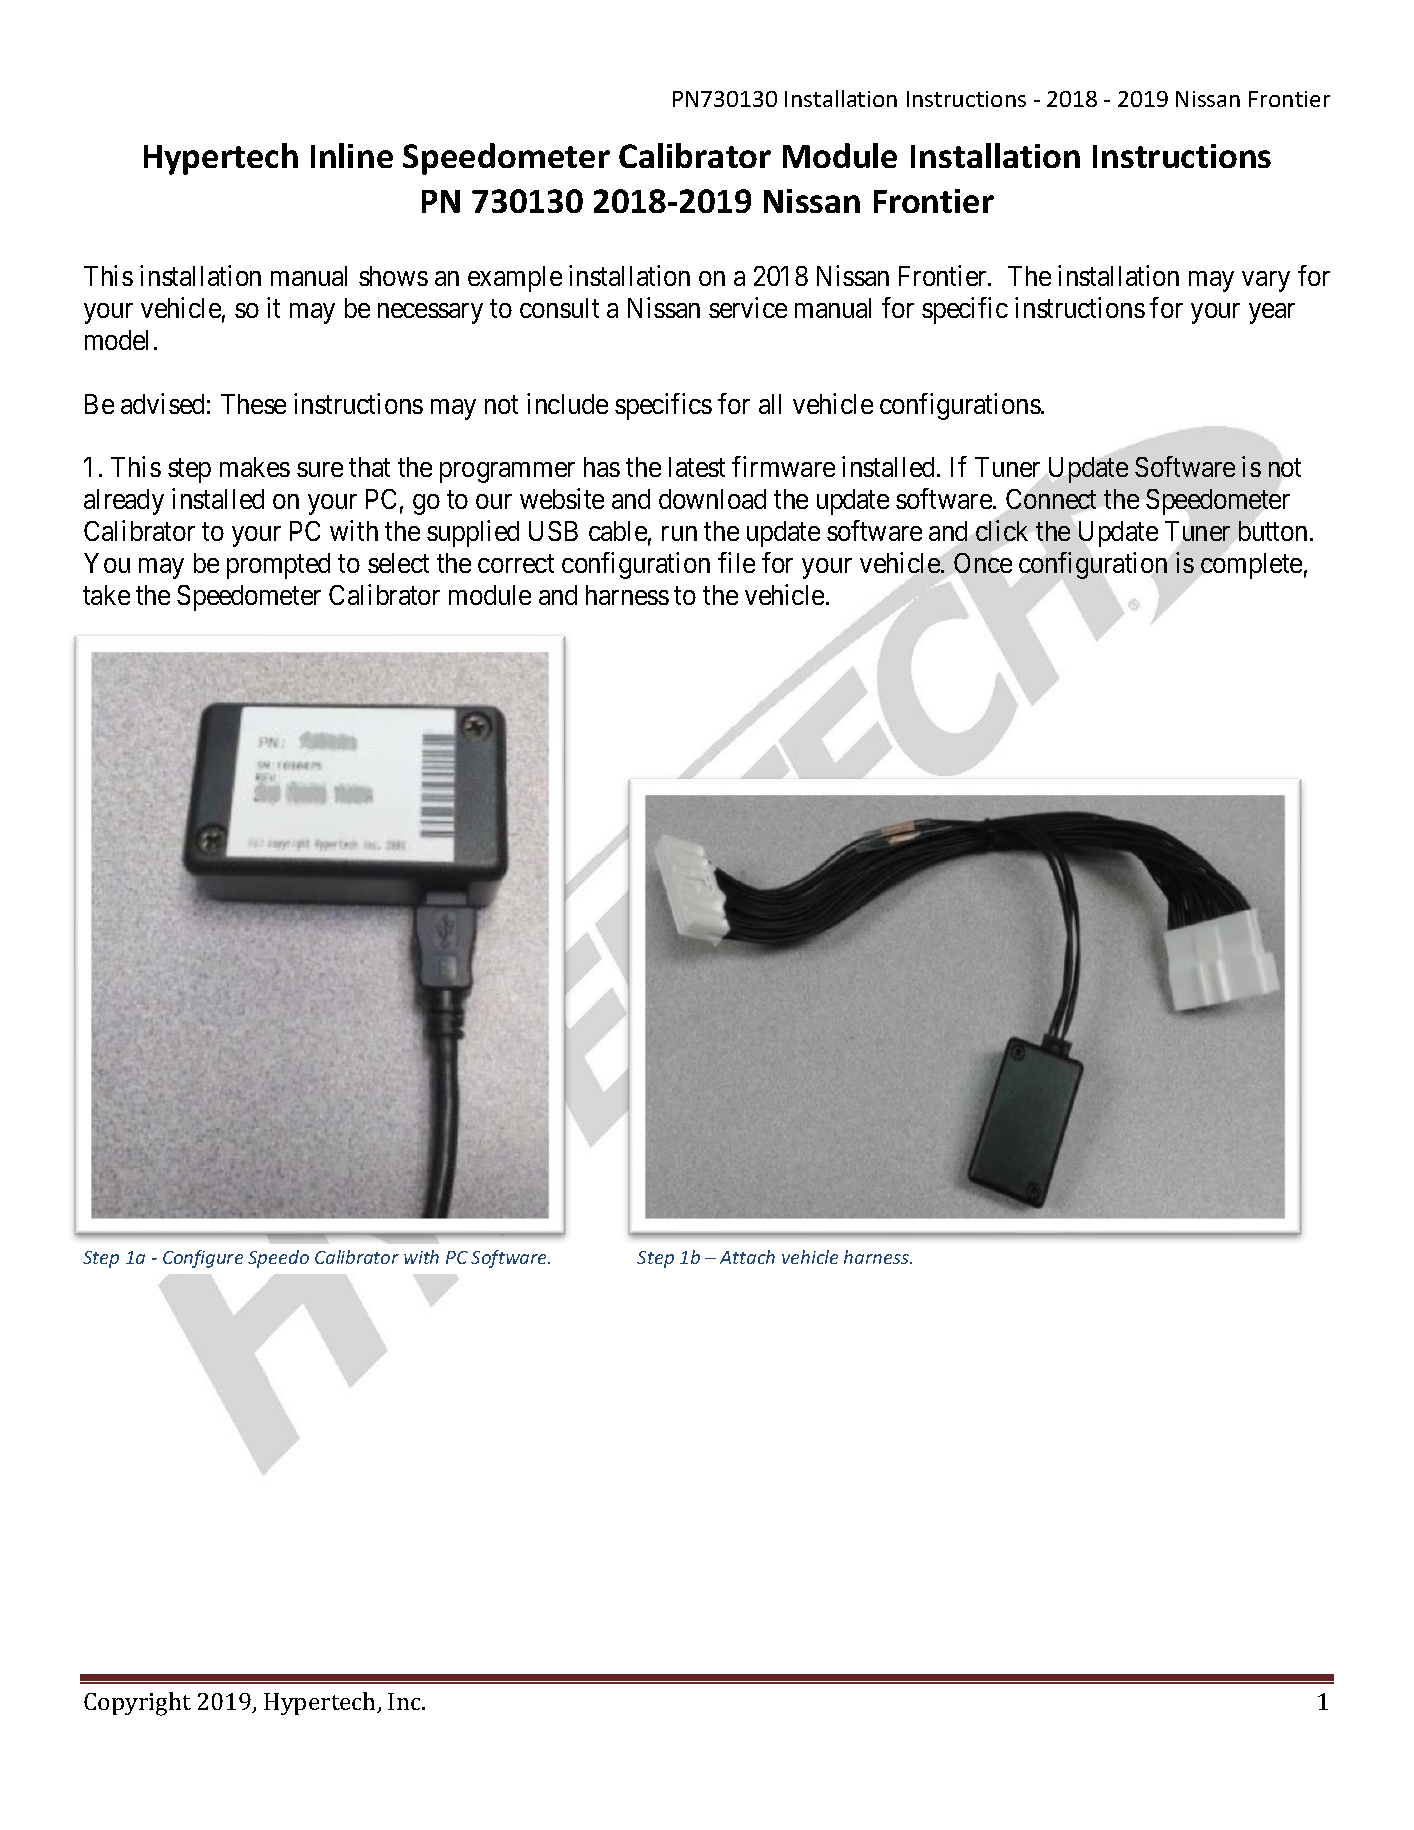  What do you see at coordinates (748, 307) in the page?
I see `service` at bounding box center [748, 307].
